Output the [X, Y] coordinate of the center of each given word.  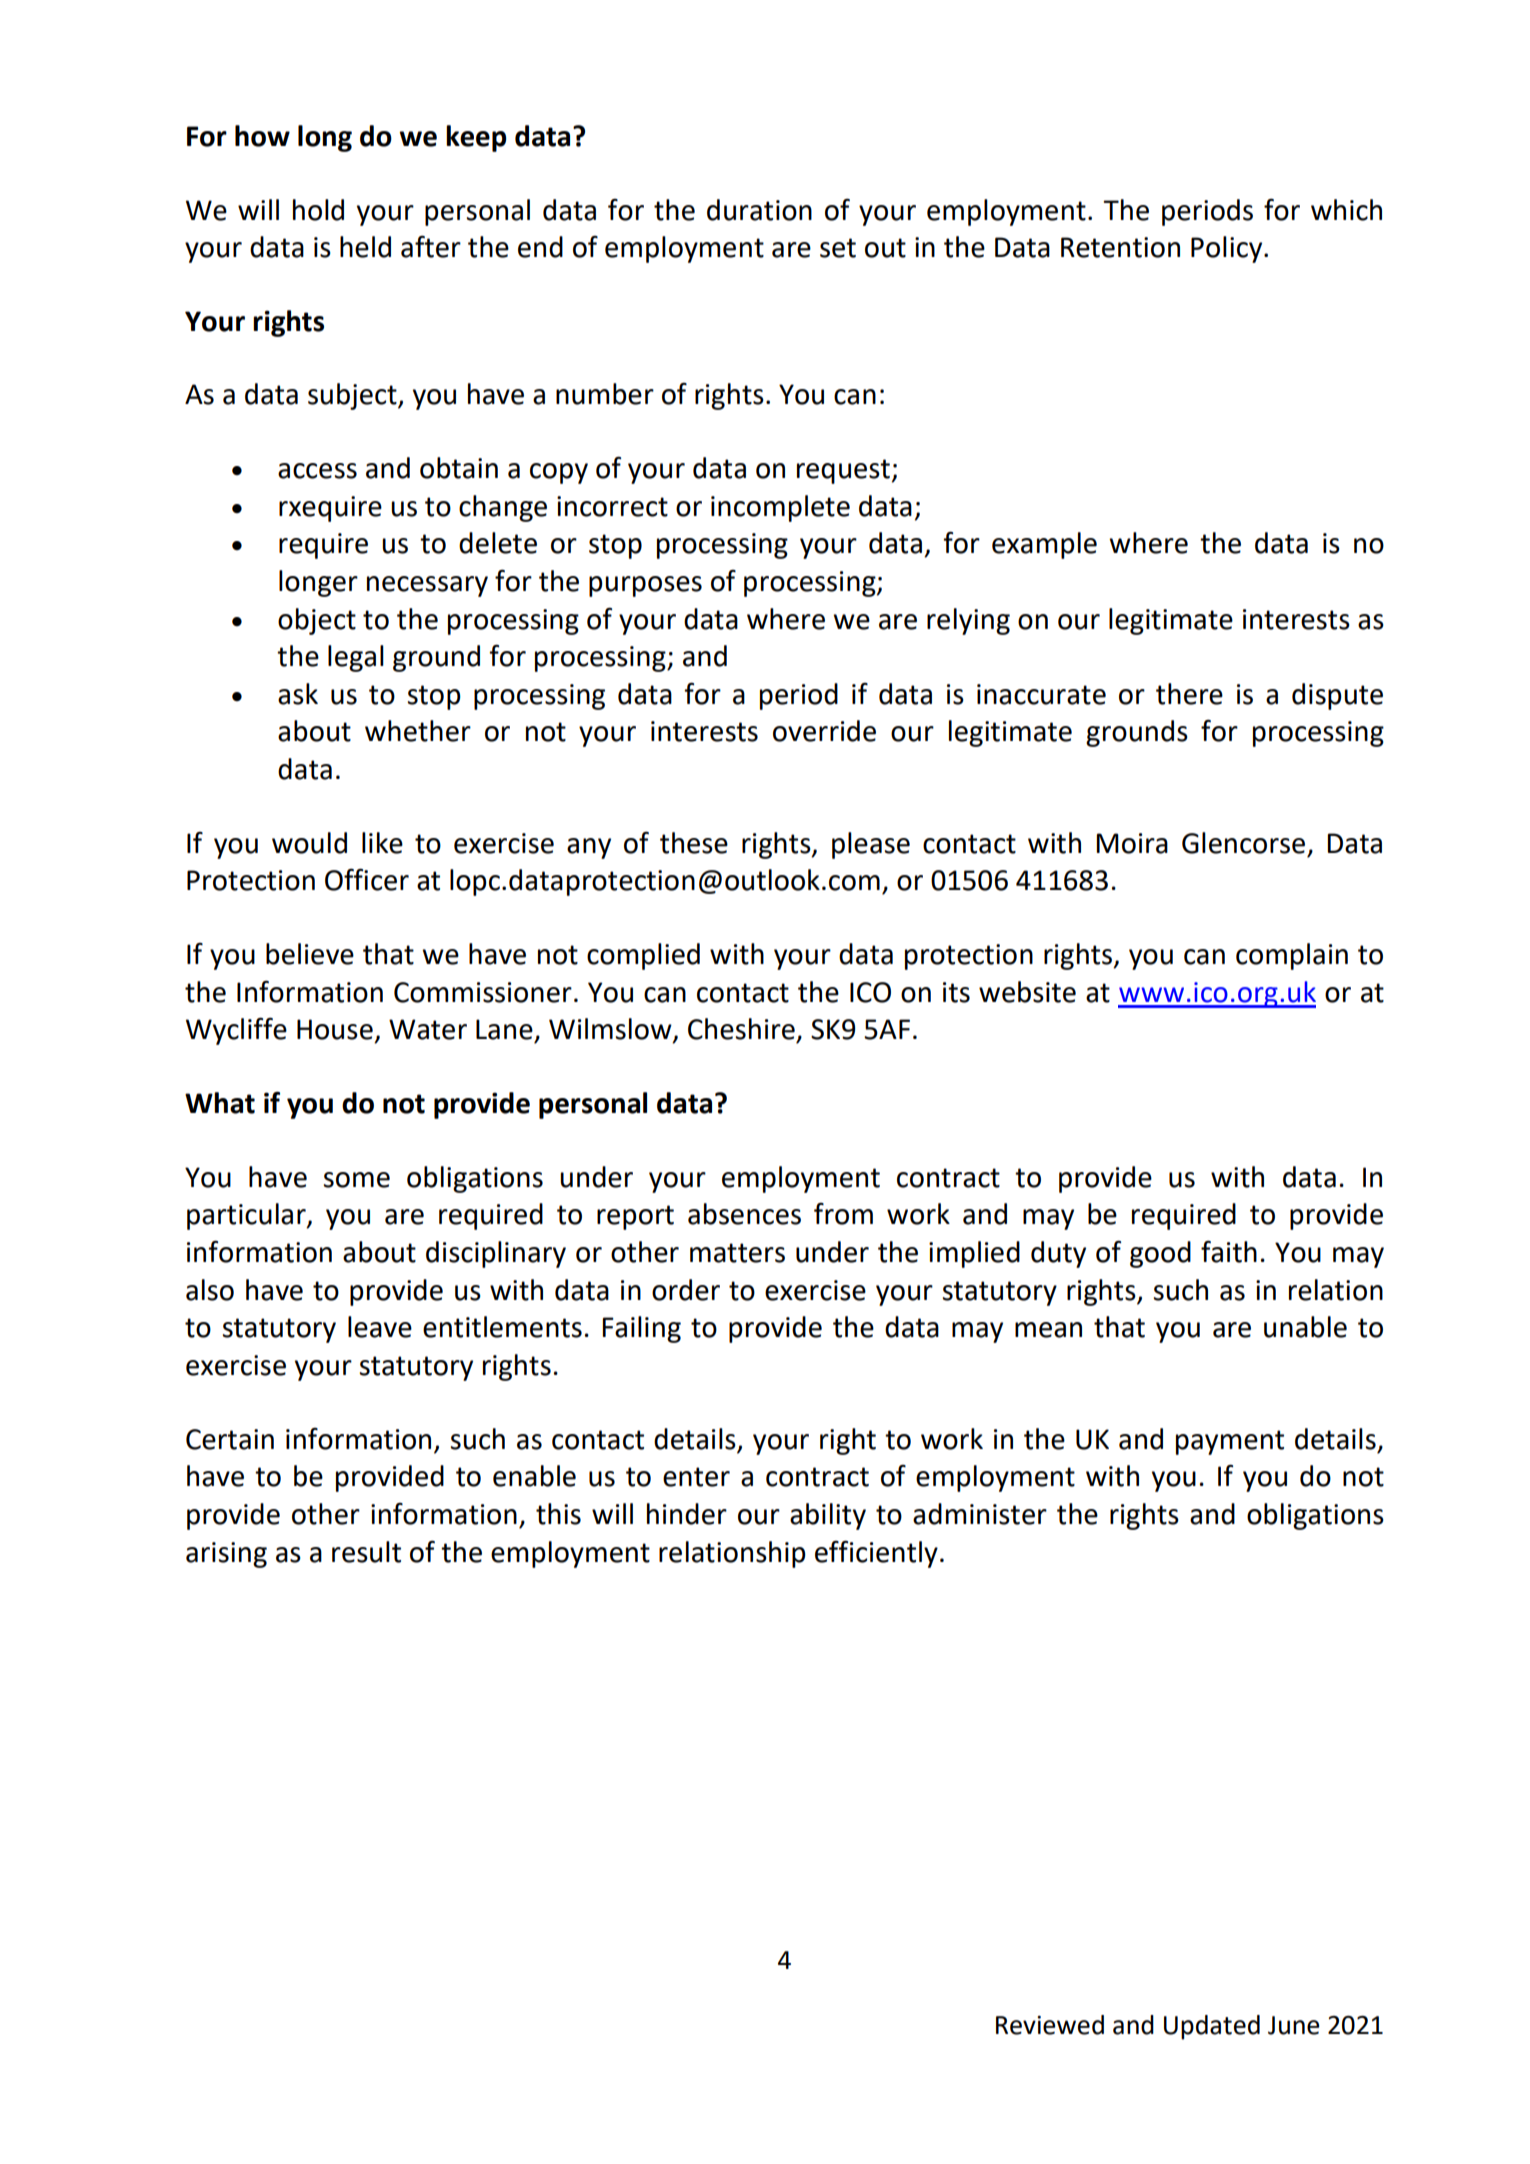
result [366, 1552]
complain [1292, 956]
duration [759, 210]
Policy [1228, 249]
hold [318, 210]
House [335, 1029]
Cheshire [741, 1029]
